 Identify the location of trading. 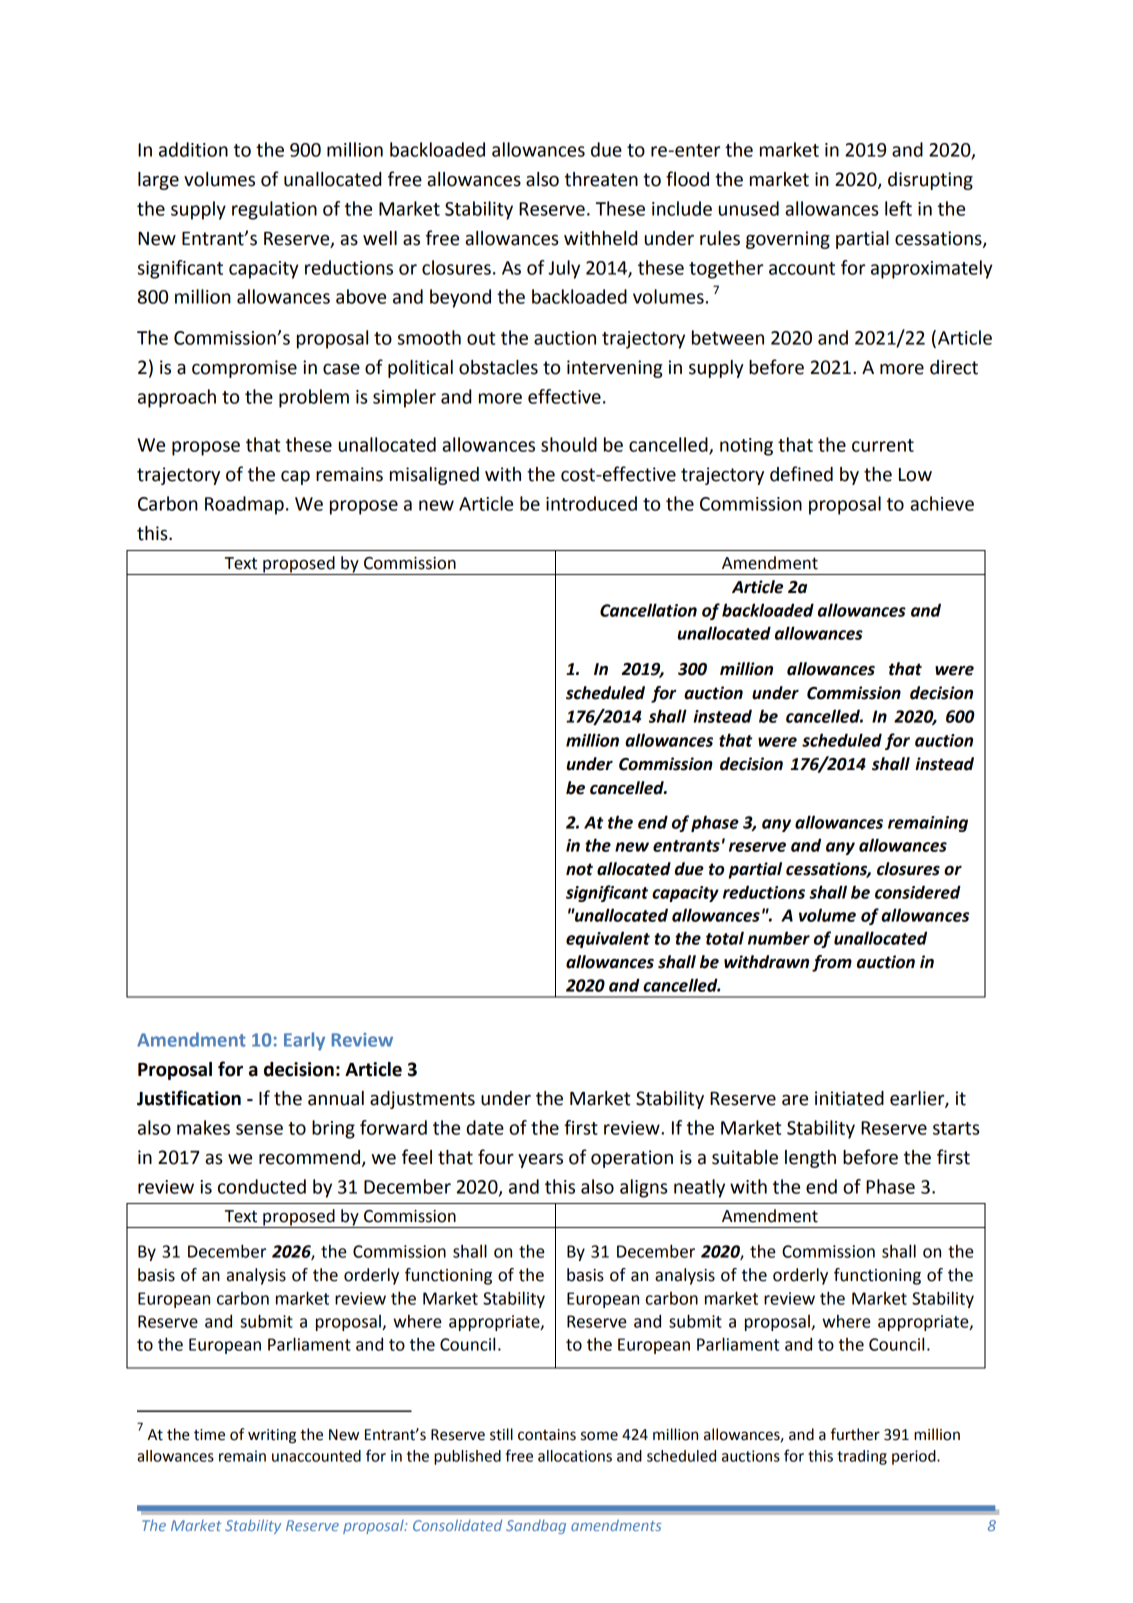
(862, 1457).
